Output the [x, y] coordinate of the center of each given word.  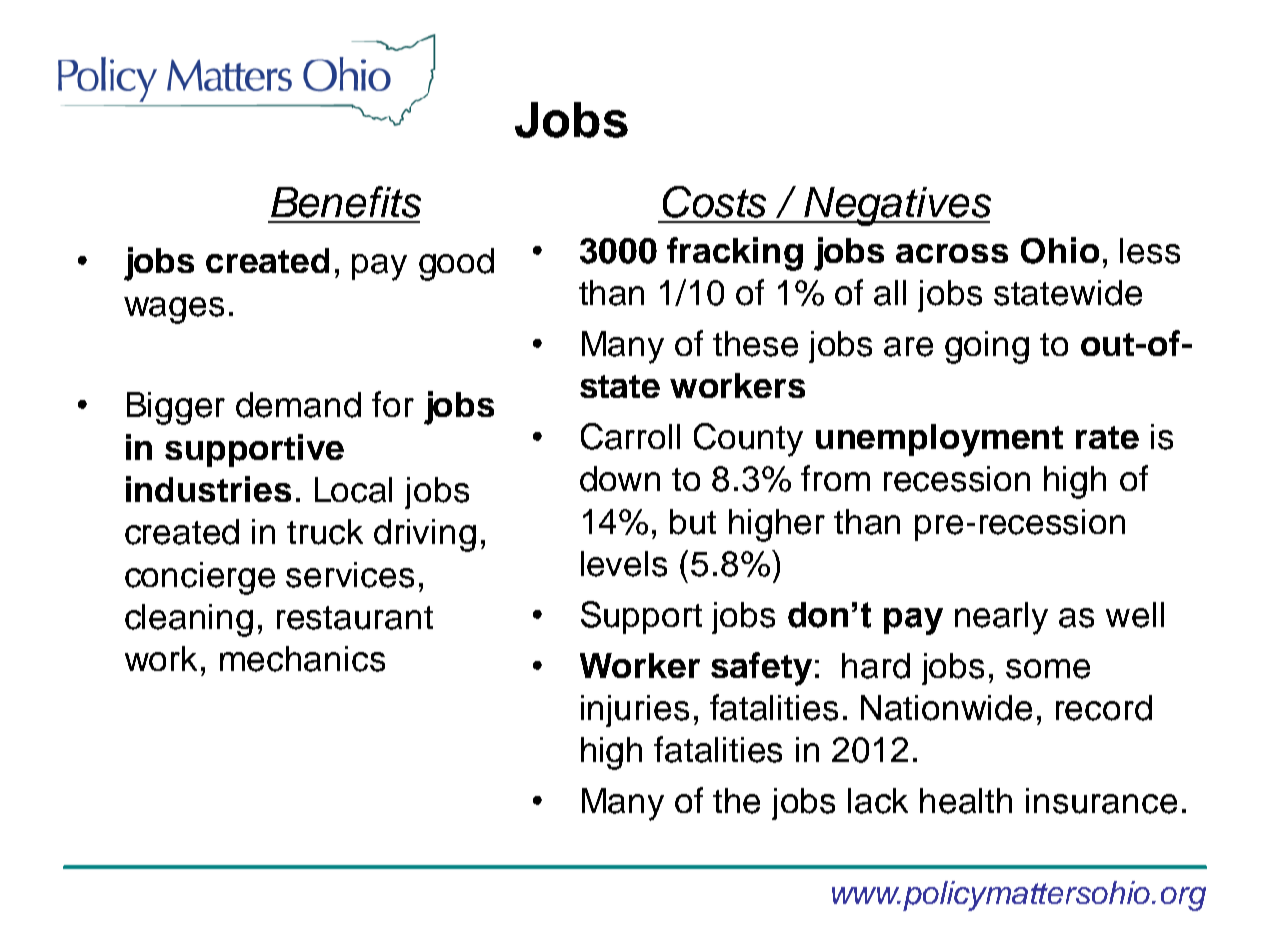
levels [624, 564]
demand [298, 405]
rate [1107, 437]
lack [878, 801]
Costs [714, 202]
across [952, 253]
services [350, 575]
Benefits [346, 202]
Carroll [630, 436]
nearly [1001, 618]
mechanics [302, 659]
